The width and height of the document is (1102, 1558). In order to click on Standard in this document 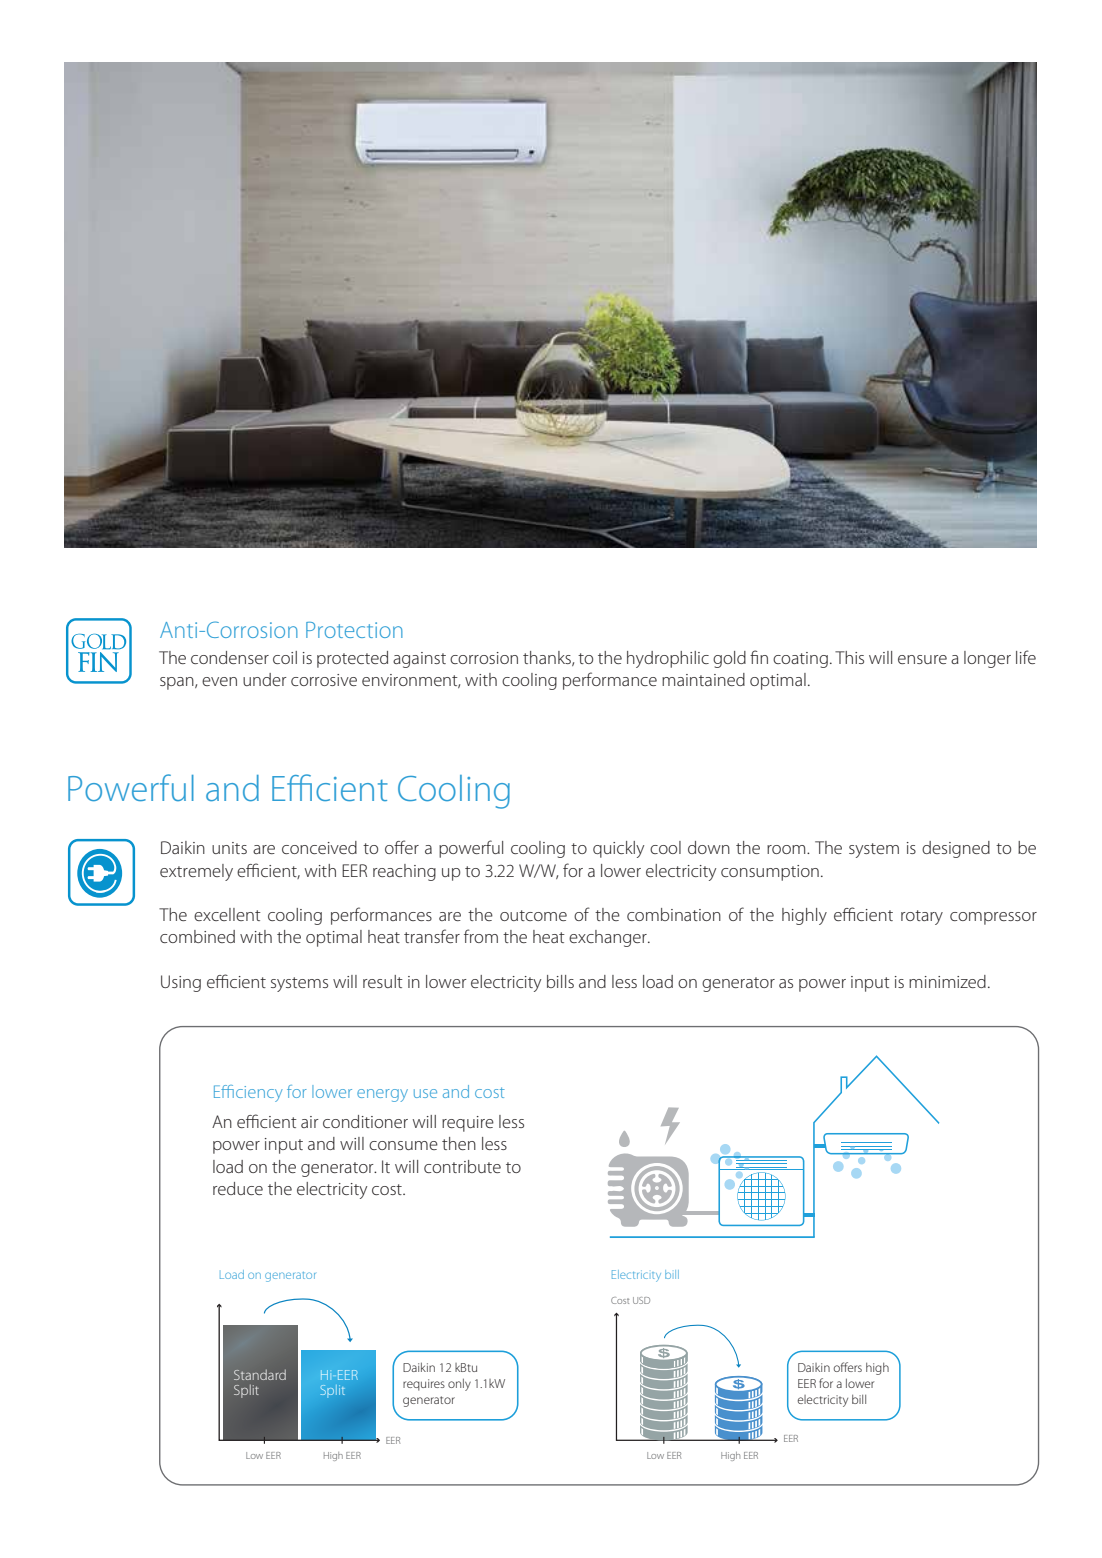, I will do `click(260, 1374)`.
